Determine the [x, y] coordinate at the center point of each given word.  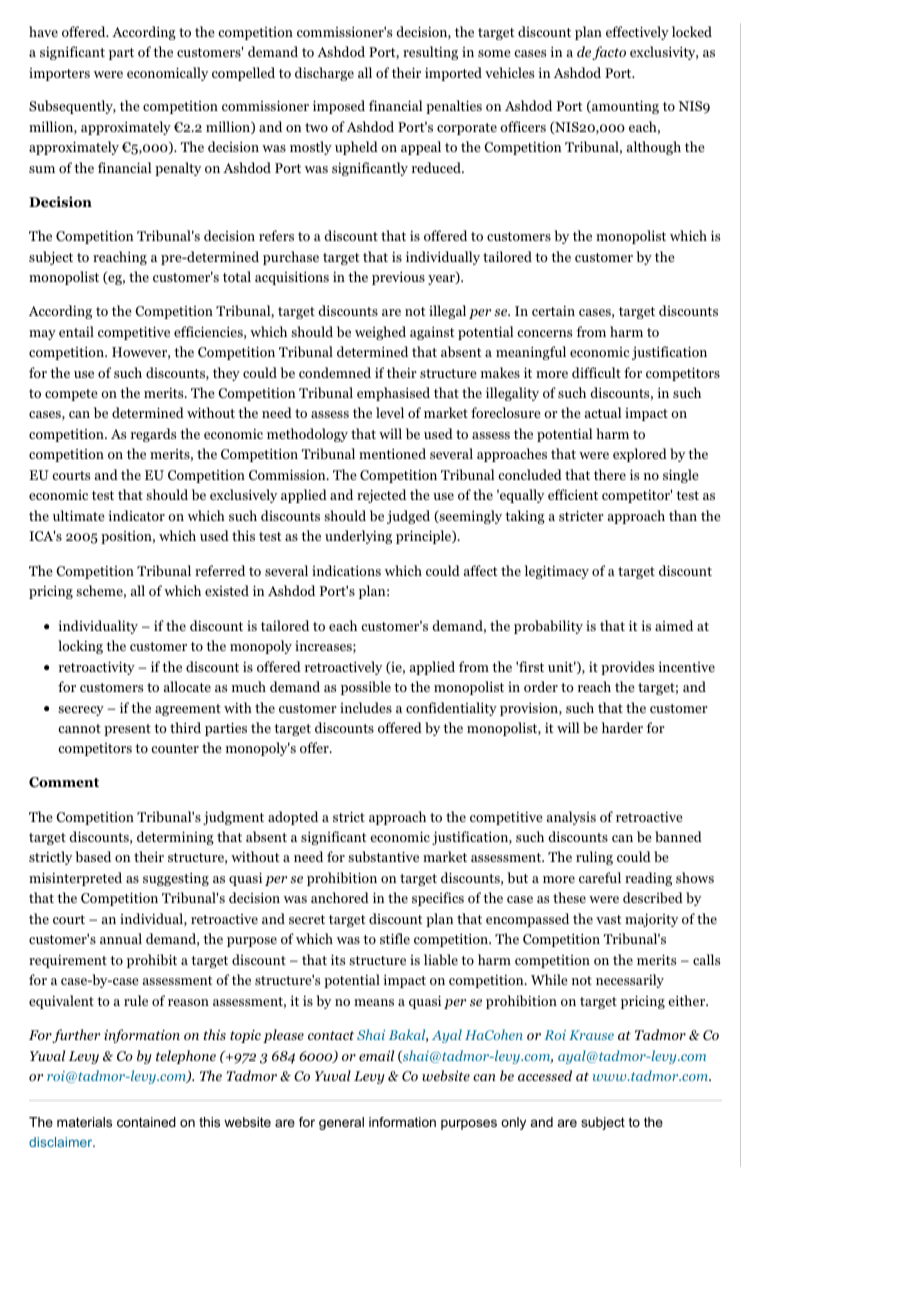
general [341, 1123]
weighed [380, 333]
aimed [674, 625]
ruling [594, 858]
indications [346, 570]
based [93, 856]
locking [80, 647]
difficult [596, 372]
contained [146, 1122]
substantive [383, 856]
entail [76, 331]
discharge [324, 74]
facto [609, 53]
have [43, 31]
